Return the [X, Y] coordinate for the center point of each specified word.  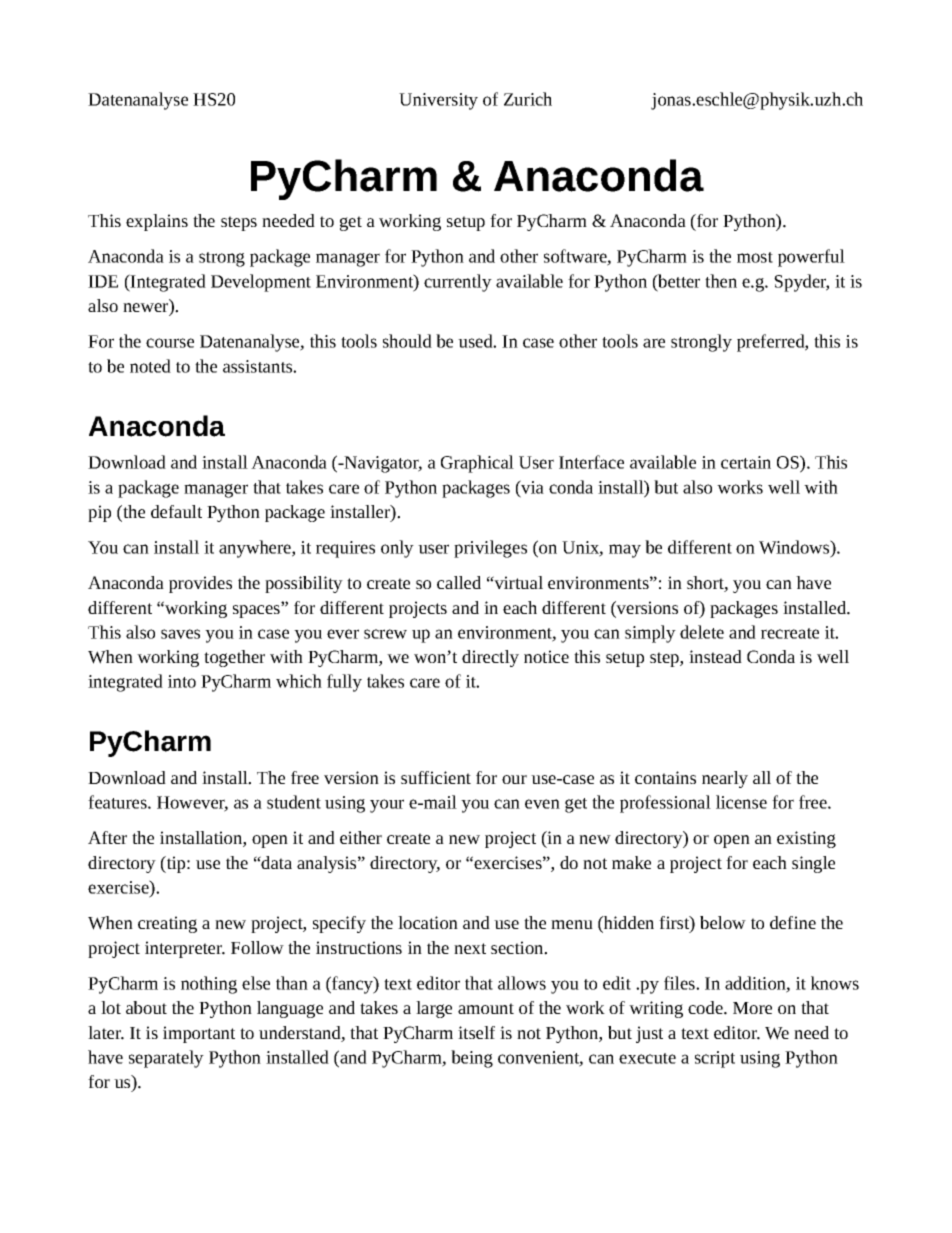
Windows [795, 547]
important [199, 1034]
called [459, 582]
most [755, 257]
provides [200, 584]
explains [157, 222]
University [438, 101]
